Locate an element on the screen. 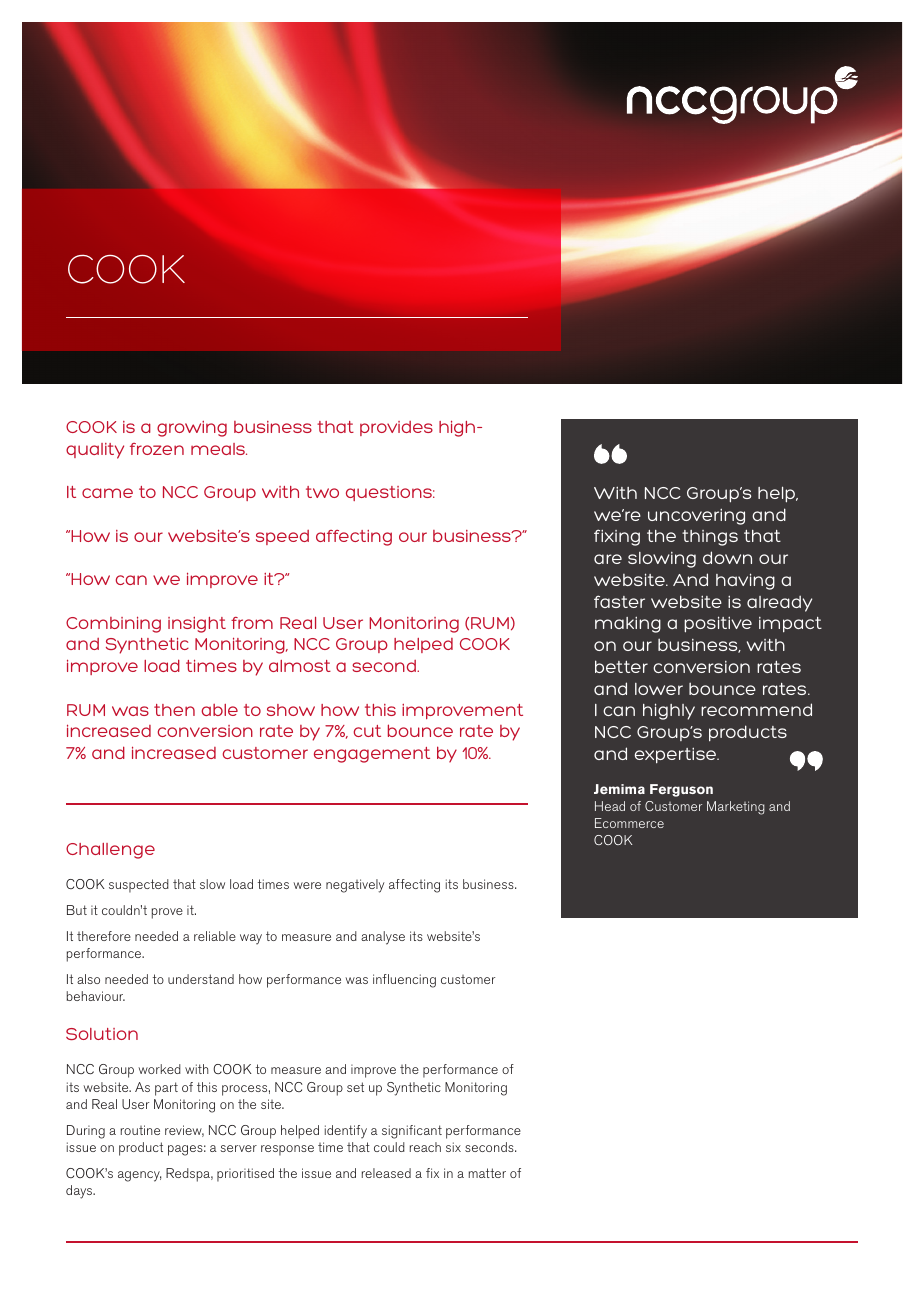 The height and width of the screenshot is (1308, 924). uncovering is located at coordinates (696, 516).
